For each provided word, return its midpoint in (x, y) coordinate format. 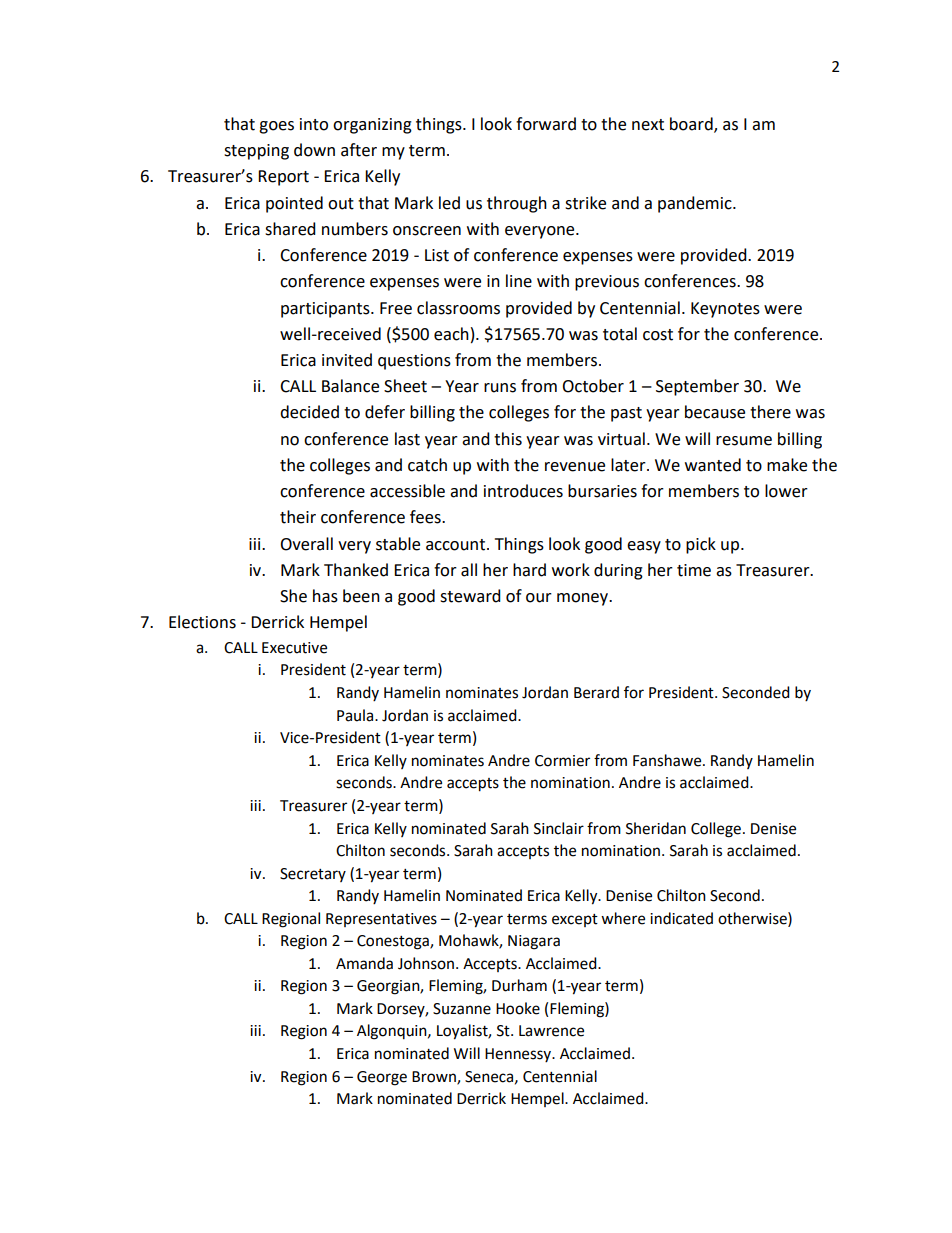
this (508, 439)
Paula (356, 715)
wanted (713, 465)
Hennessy (519, 1055)
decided (309, 412)
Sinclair (559, 828)
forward (546, 124)
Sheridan (656, 828)
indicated (681, 918)
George (382, 1078)
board (692, 124)
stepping (256, 152)
